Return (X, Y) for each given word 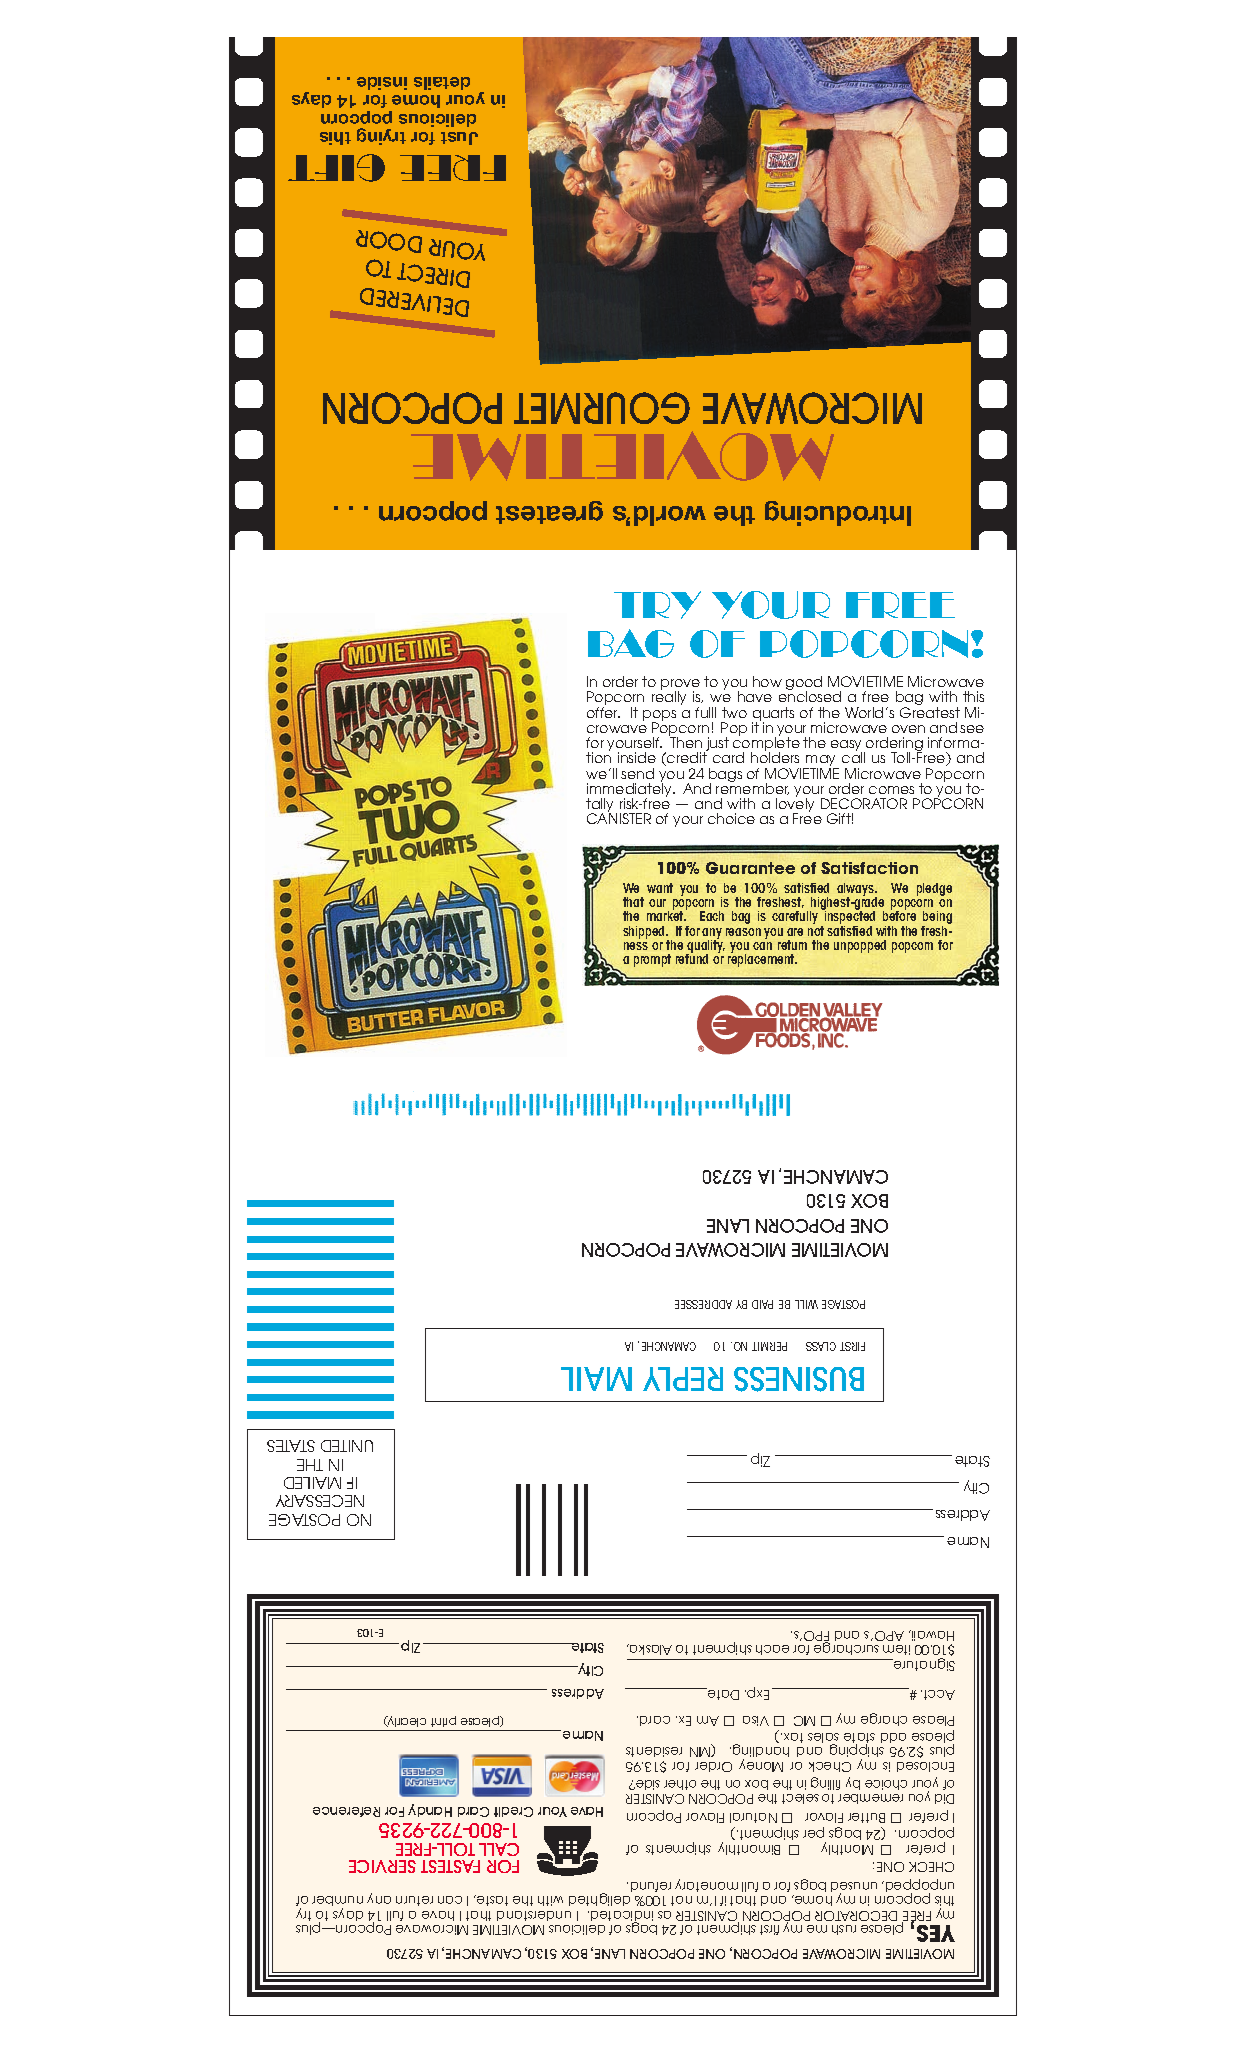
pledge (934, 889)
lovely (795, 806)
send (637, 773)
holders (775, 757)
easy (848, 747)
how (767, 681)
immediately (630, 790)
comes (891, 790)
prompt (652, 960)
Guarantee (750, 868)
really (669, 698)
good (804, 684)
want (660, 888)
